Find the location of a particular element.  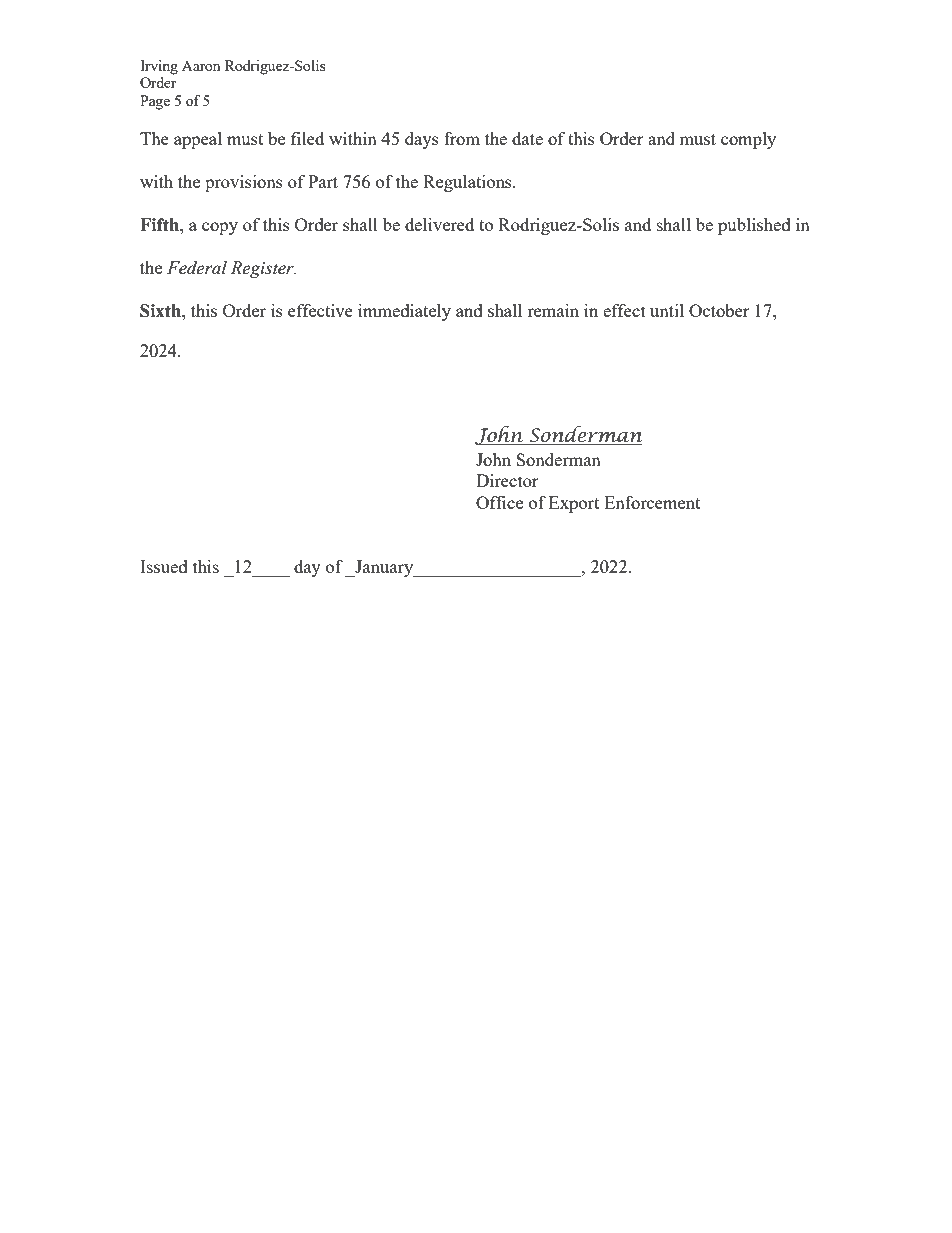

Enforcement is located at coordinates (652, 502).
